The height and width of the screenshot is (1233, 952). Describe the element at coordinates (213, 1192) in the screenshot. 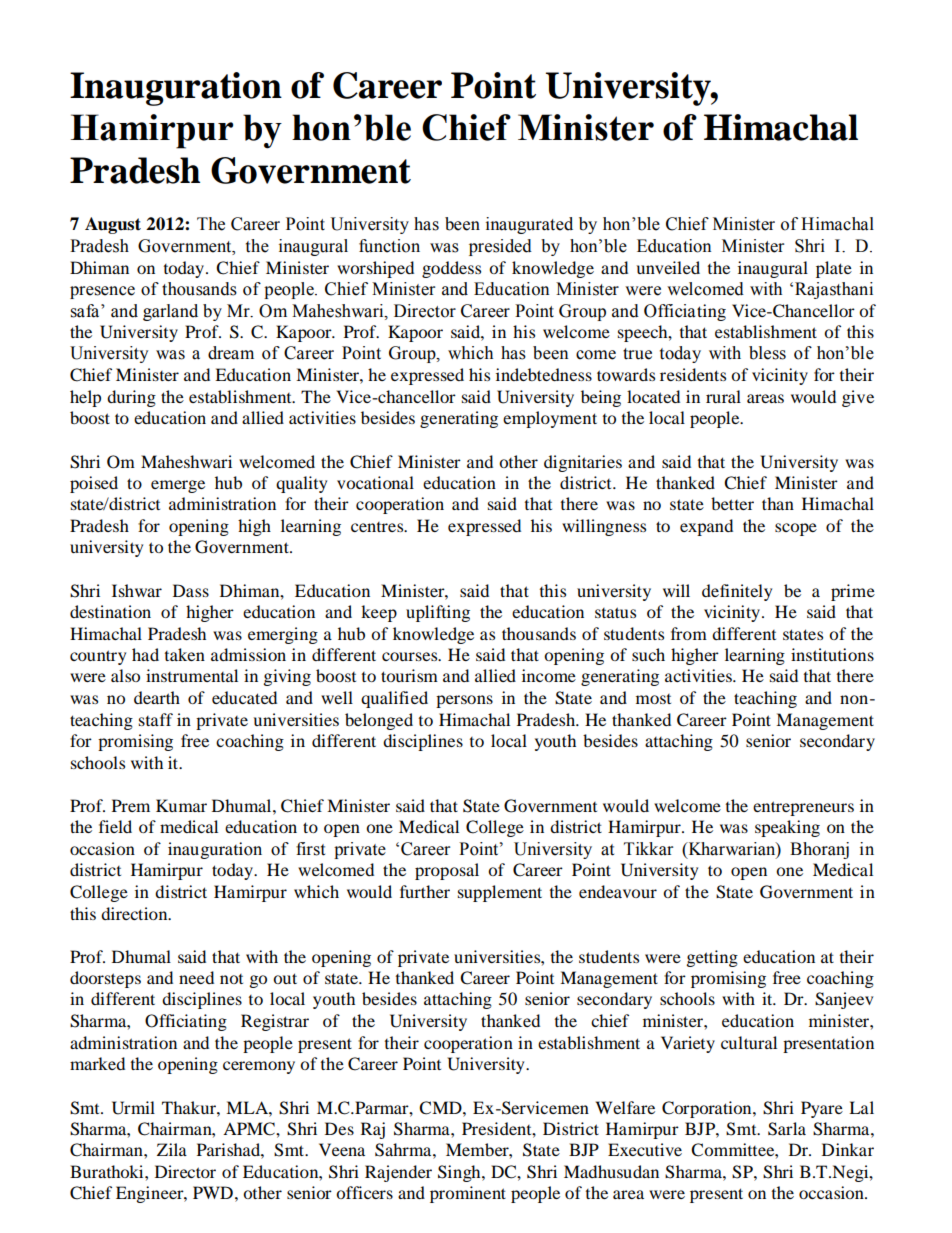

I see `PWD` at that location.
